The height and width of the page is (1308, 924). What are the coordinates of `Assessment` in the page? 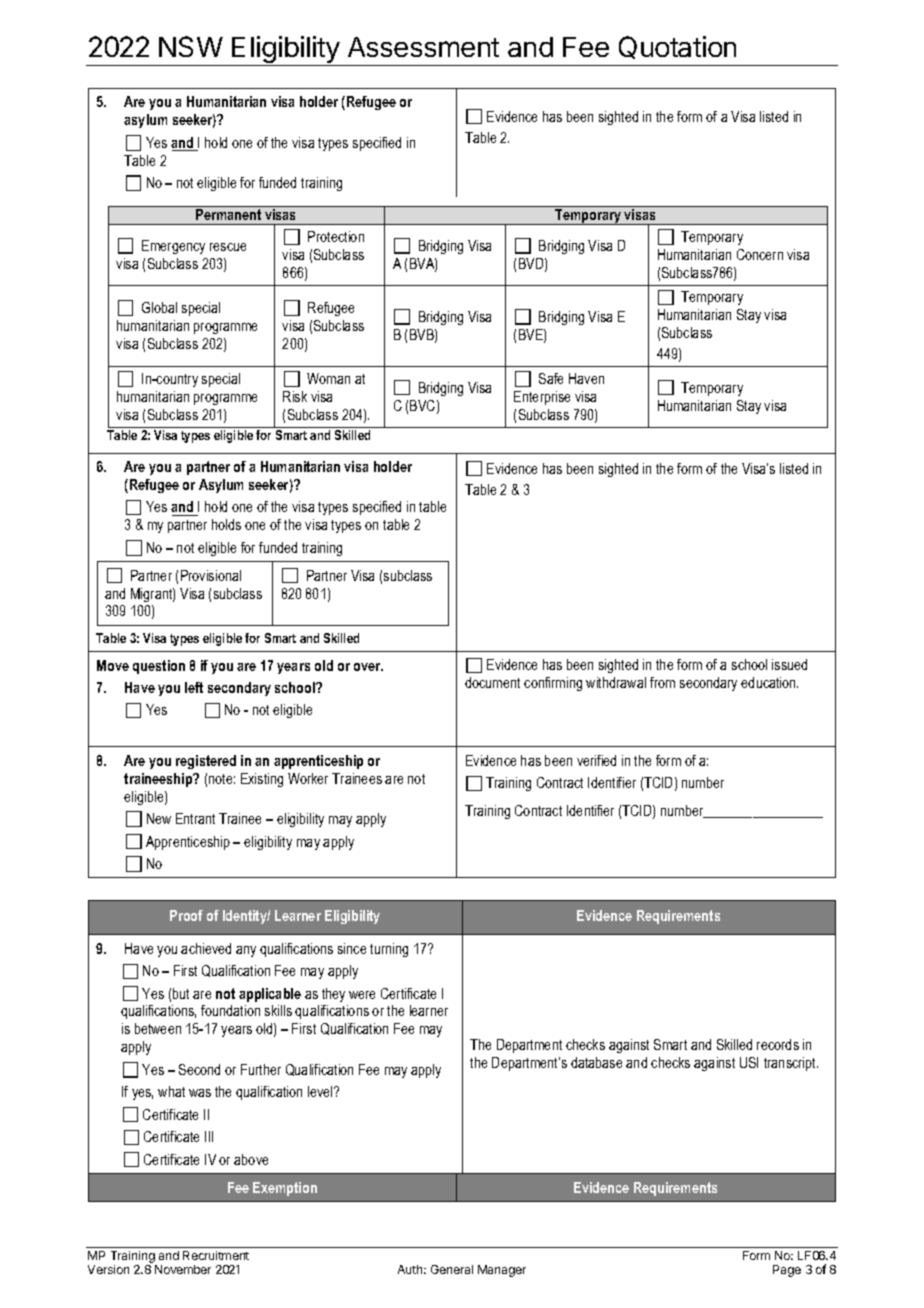 It's located at (423, 47).
